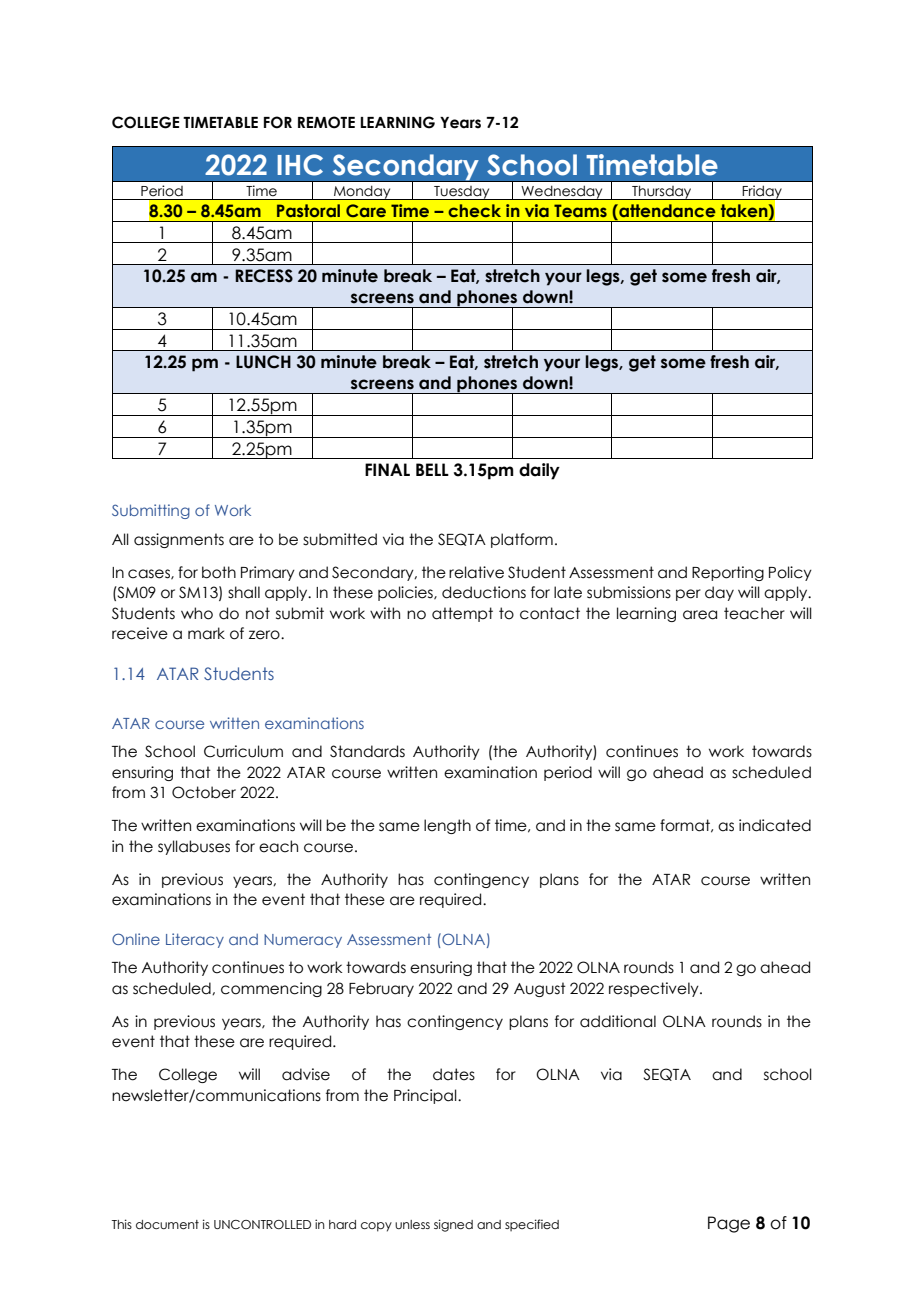  What do you see at coordinates (453, 1225) in the image?
I see `signed` at bounding box center [453, 1225].
